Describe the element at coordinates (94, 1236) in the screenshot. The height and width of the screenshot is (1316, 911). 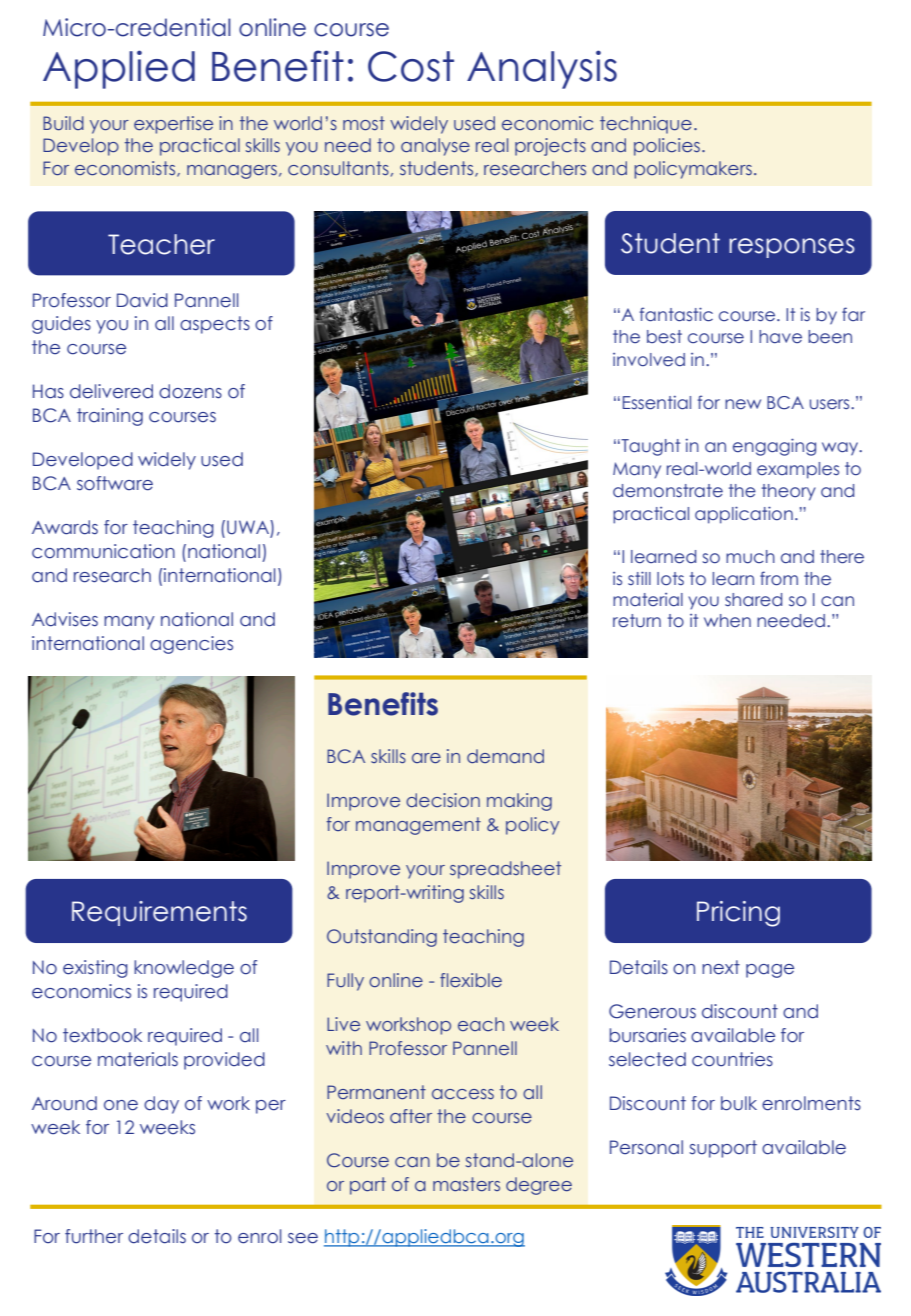
I see `further` at that location.
